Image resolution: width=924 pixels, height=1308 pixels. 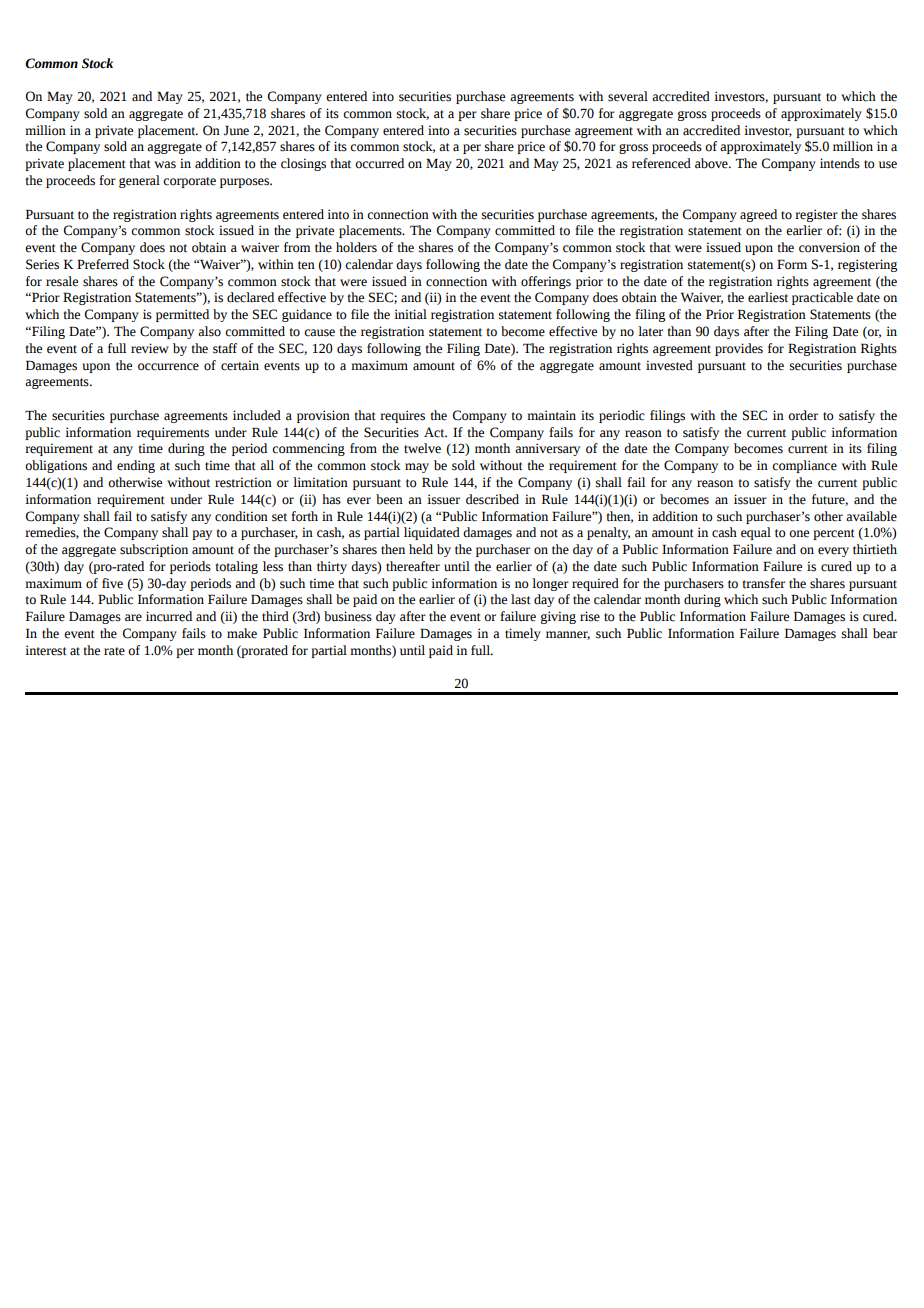 What do you see at coordinates (422, 448) in the image?
I see `twelve` at bounding box center [422, 448].
